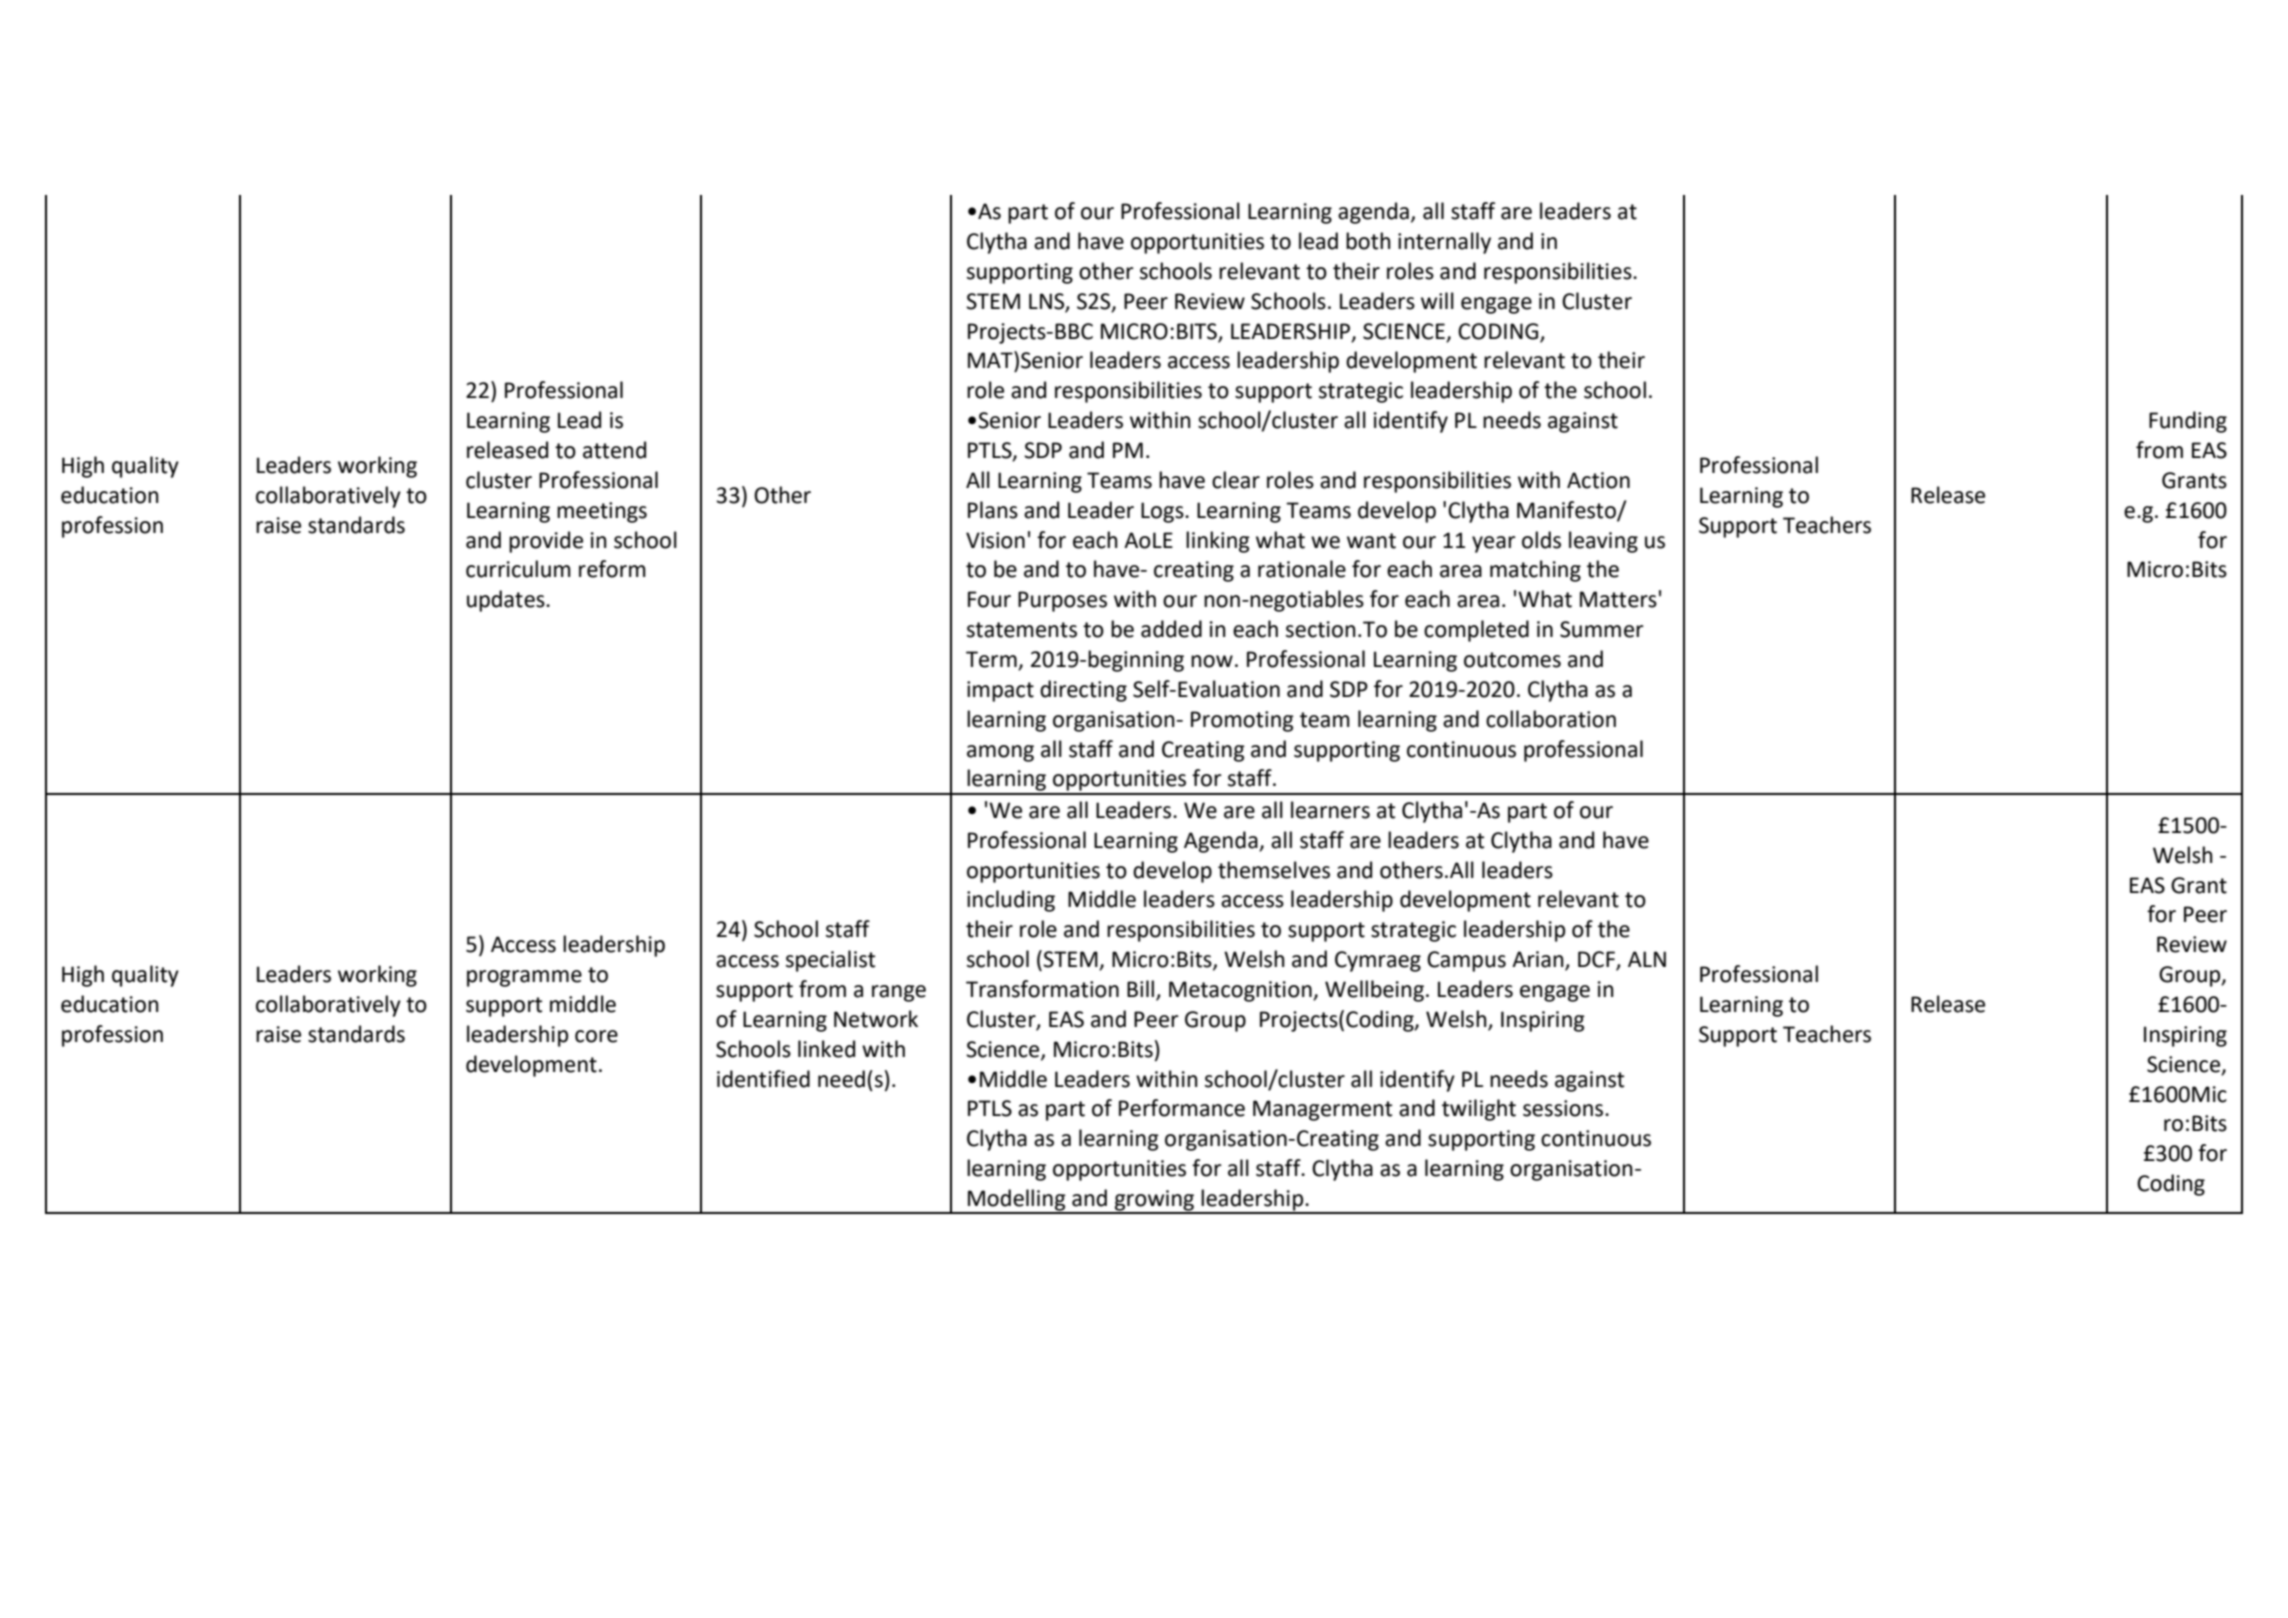 Image resolution: width=2288 pixels, height=1618 pixels. What do you see at coordinates (614, 450) in the page?
I see `attend` at bounding box center [614, 450].
